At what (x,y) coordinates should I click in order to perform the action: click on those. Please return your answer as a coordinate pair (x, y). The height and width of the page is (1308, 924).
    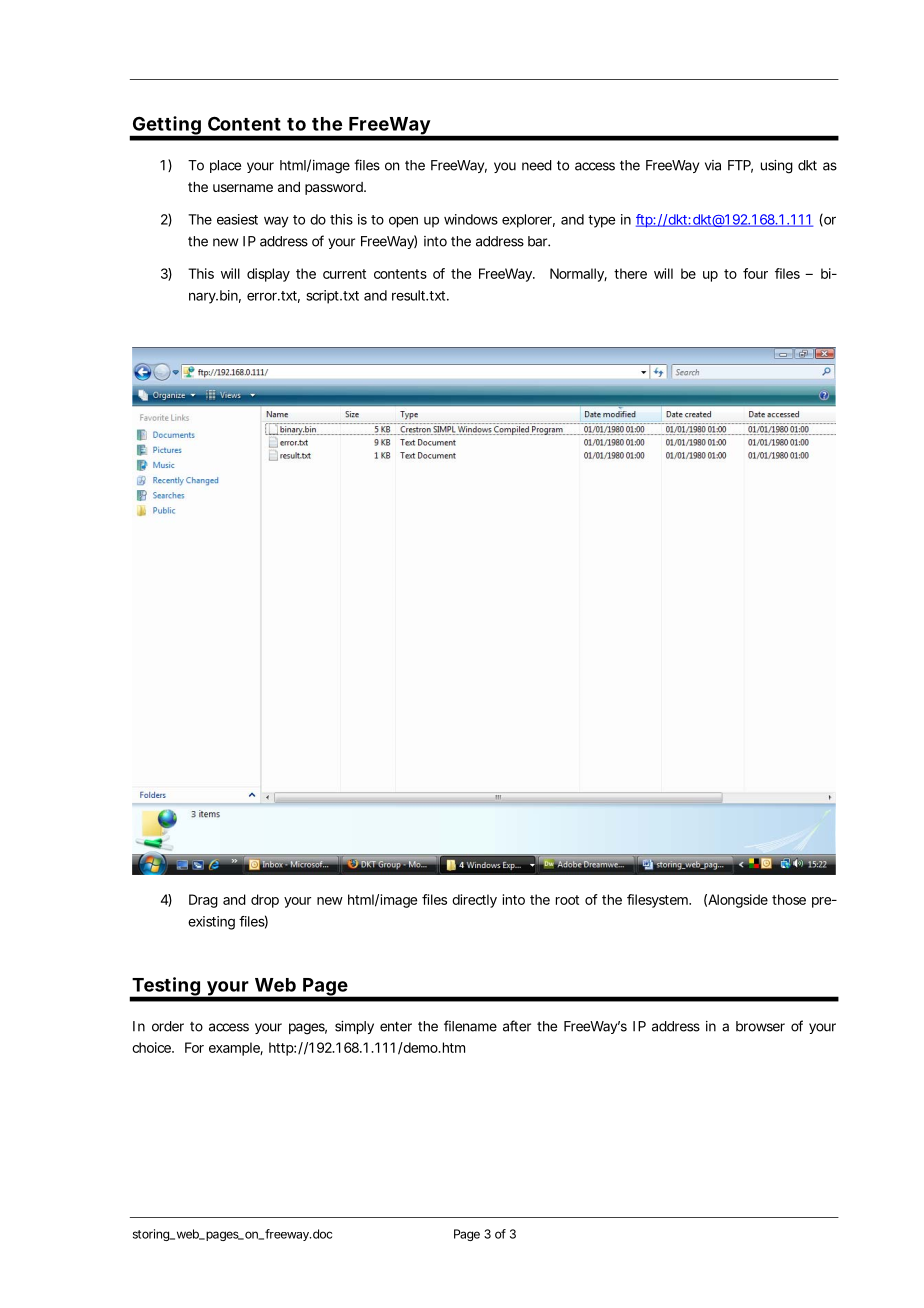
    Looking at the image, I should click on (789, 899).
